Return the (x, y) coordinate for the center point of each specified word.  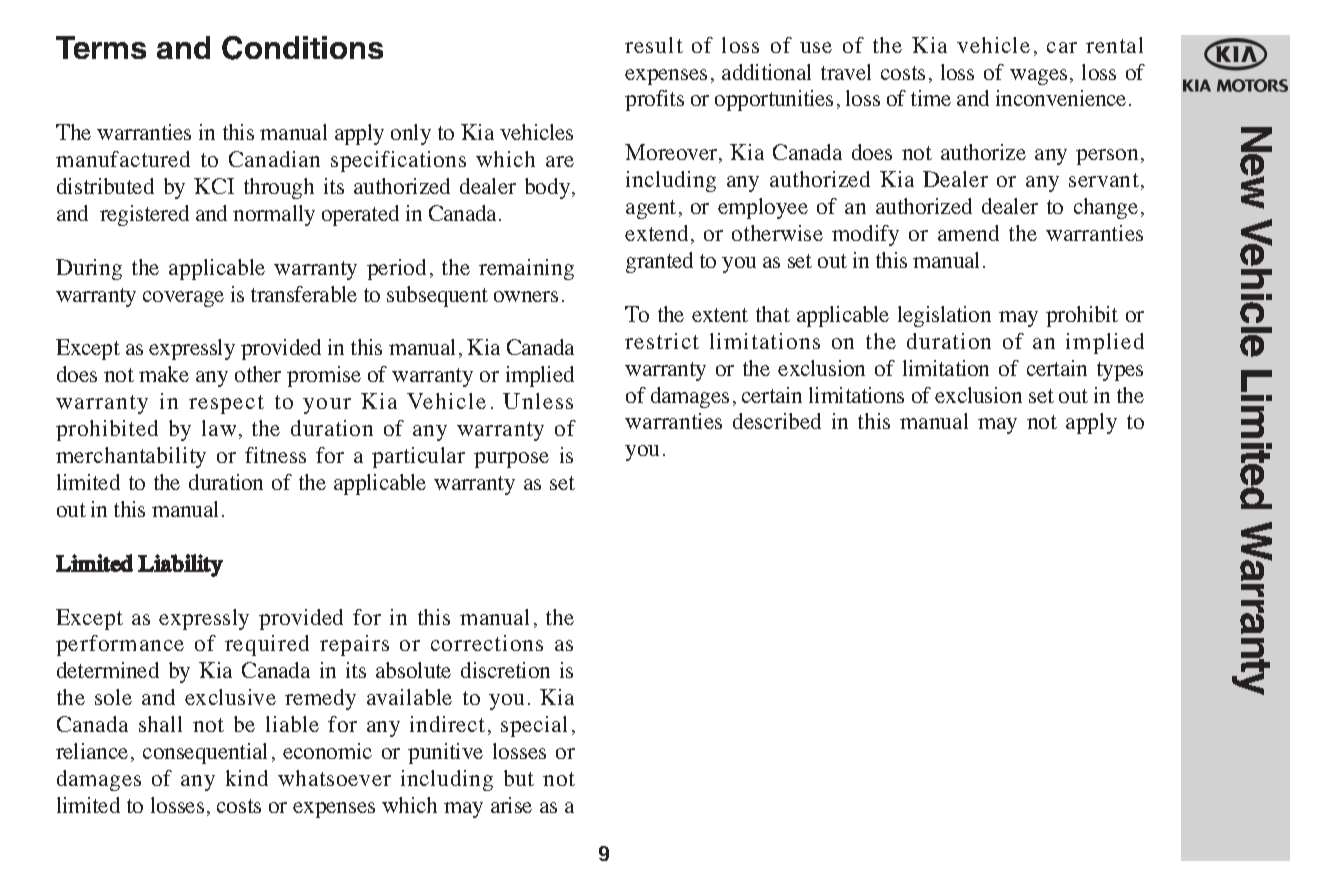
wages (1038, 77)
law (219, 428)
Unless (538, 401)
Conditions (302, 48)
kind (247, 778)
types (1120, 371)
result (654, 45)
